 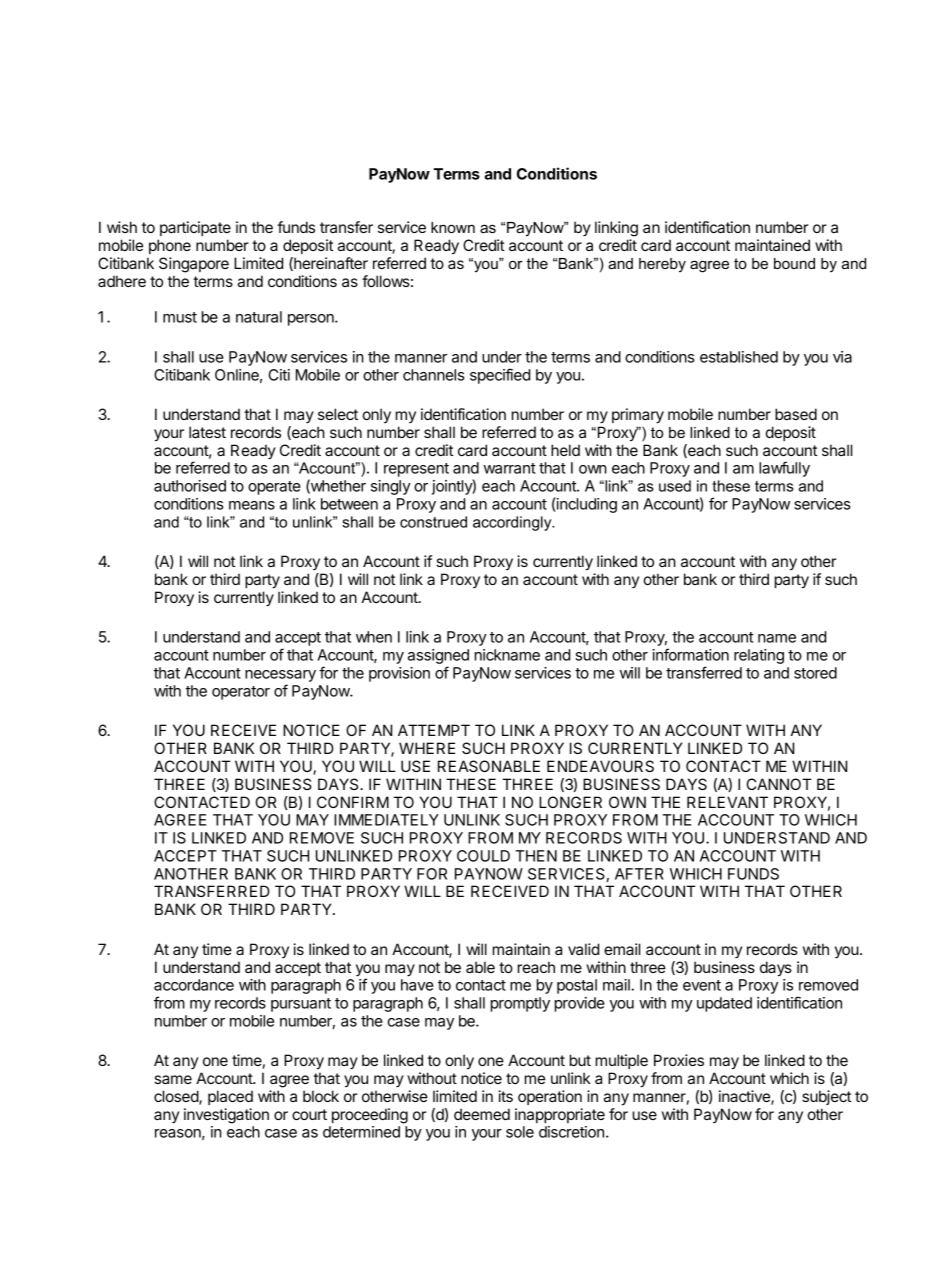 What do you see at coordinates (759, 656) in the screenshot?
I see `relating` at bounding box center [759, 656].
